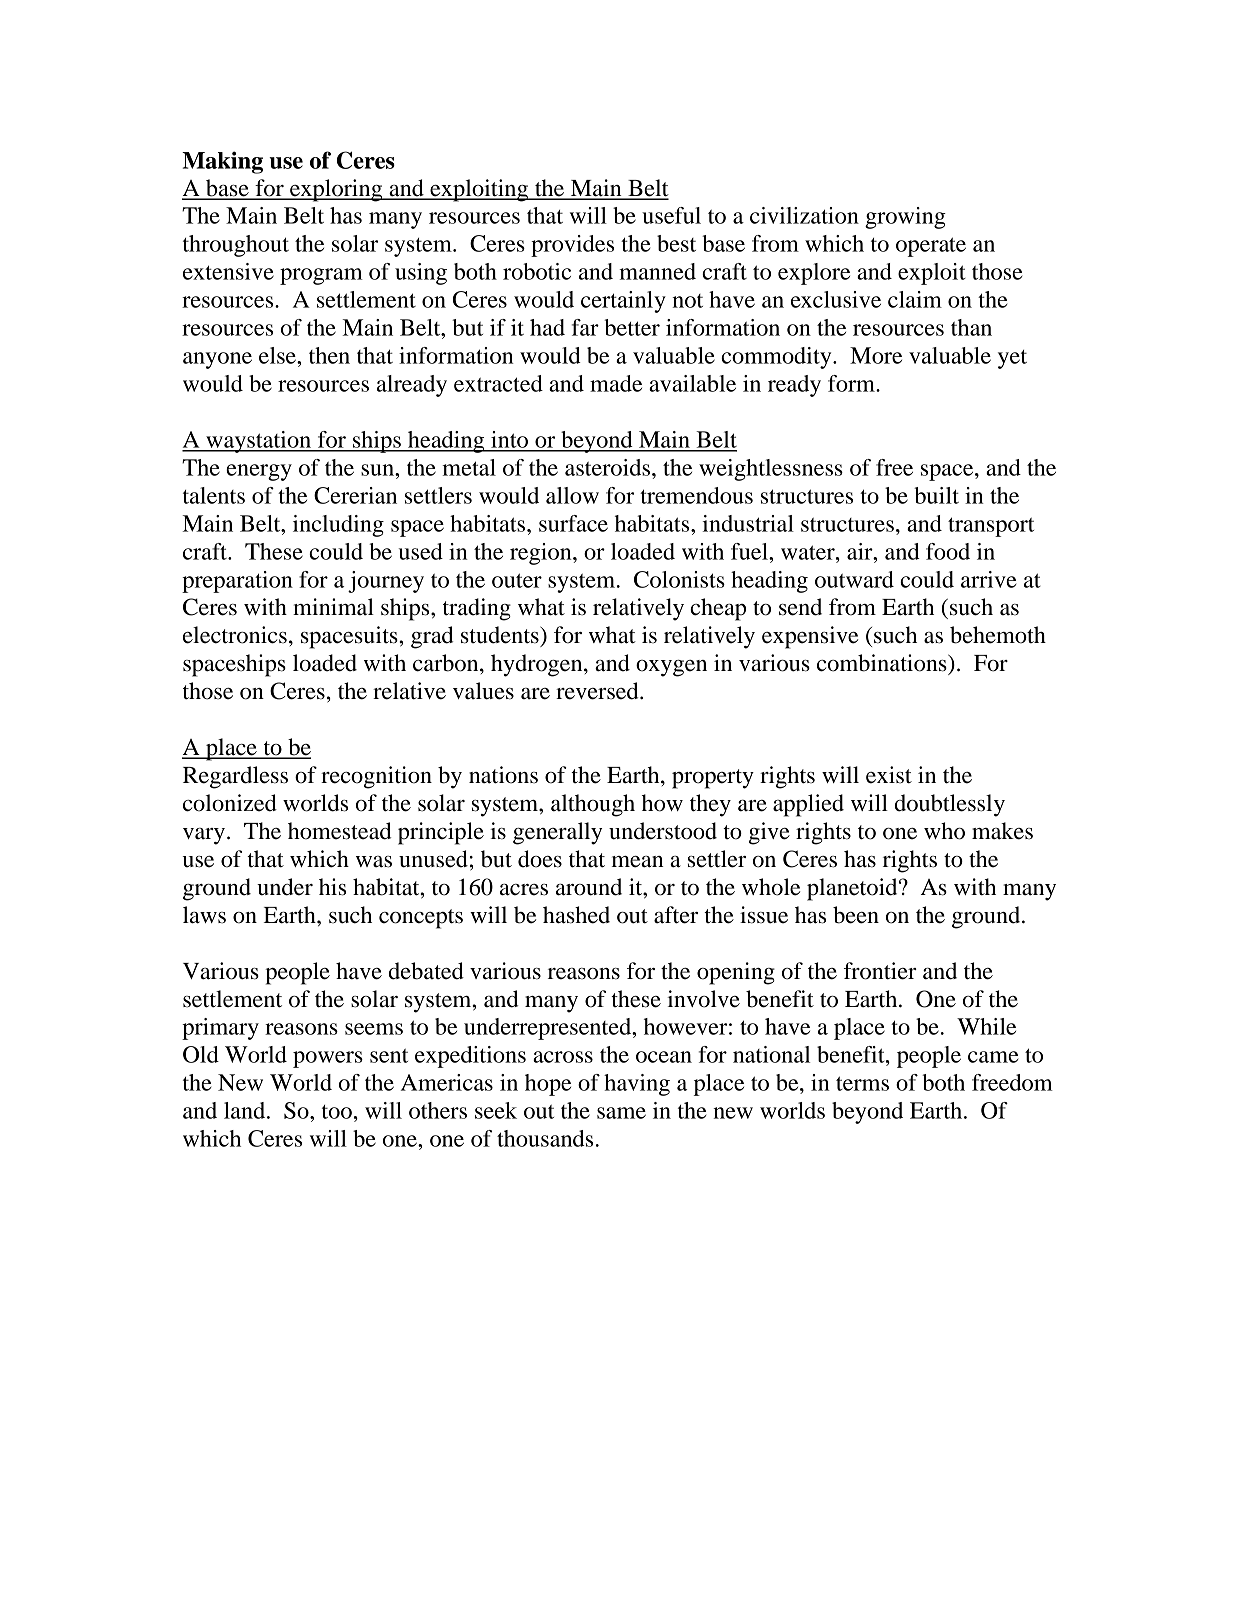 The image size is (1240, 1605). I want to click on same, so click(621, 1113).
